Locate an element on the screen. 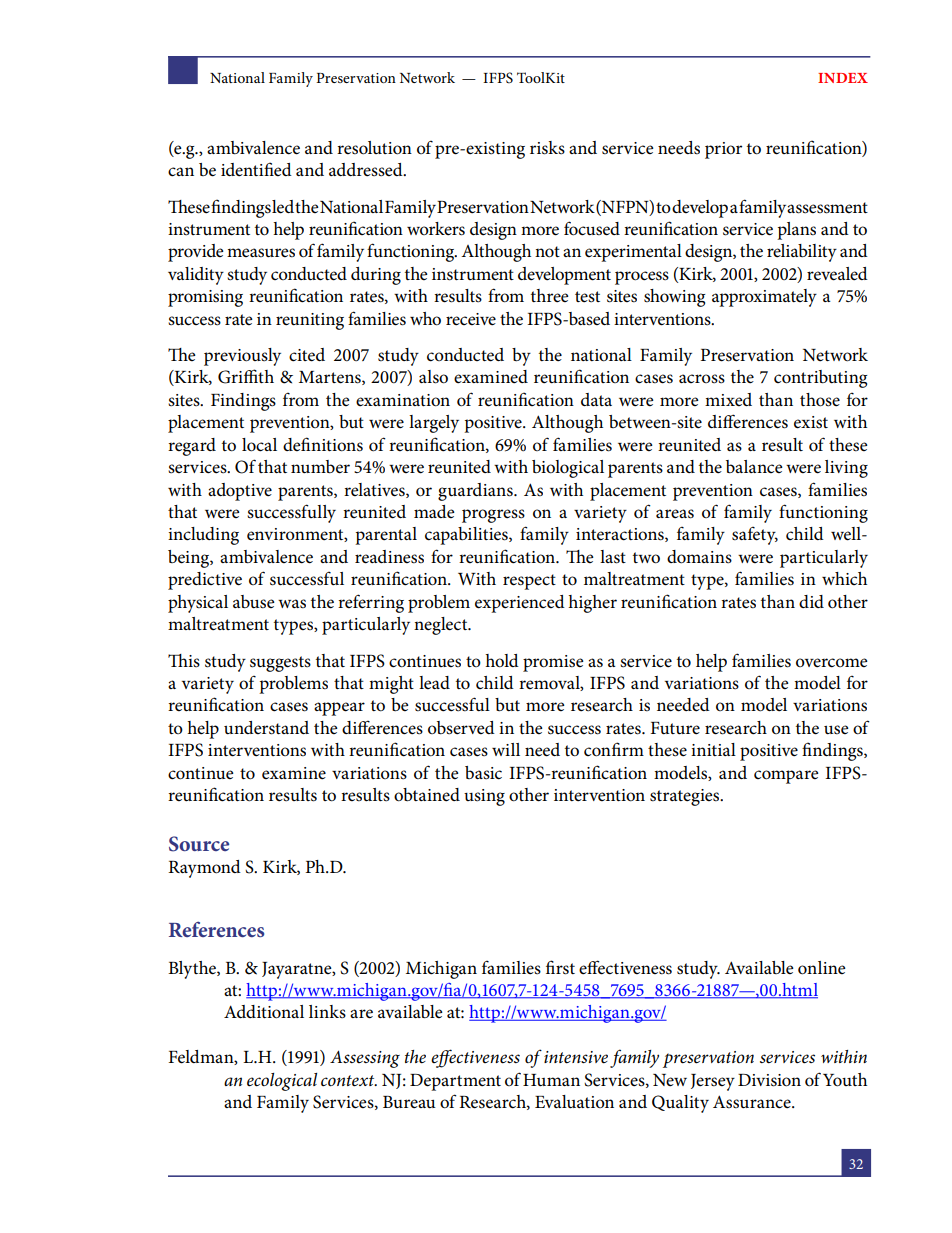 This screenshot has height=1233, width=952. did is located at coordinates (811, 601).
